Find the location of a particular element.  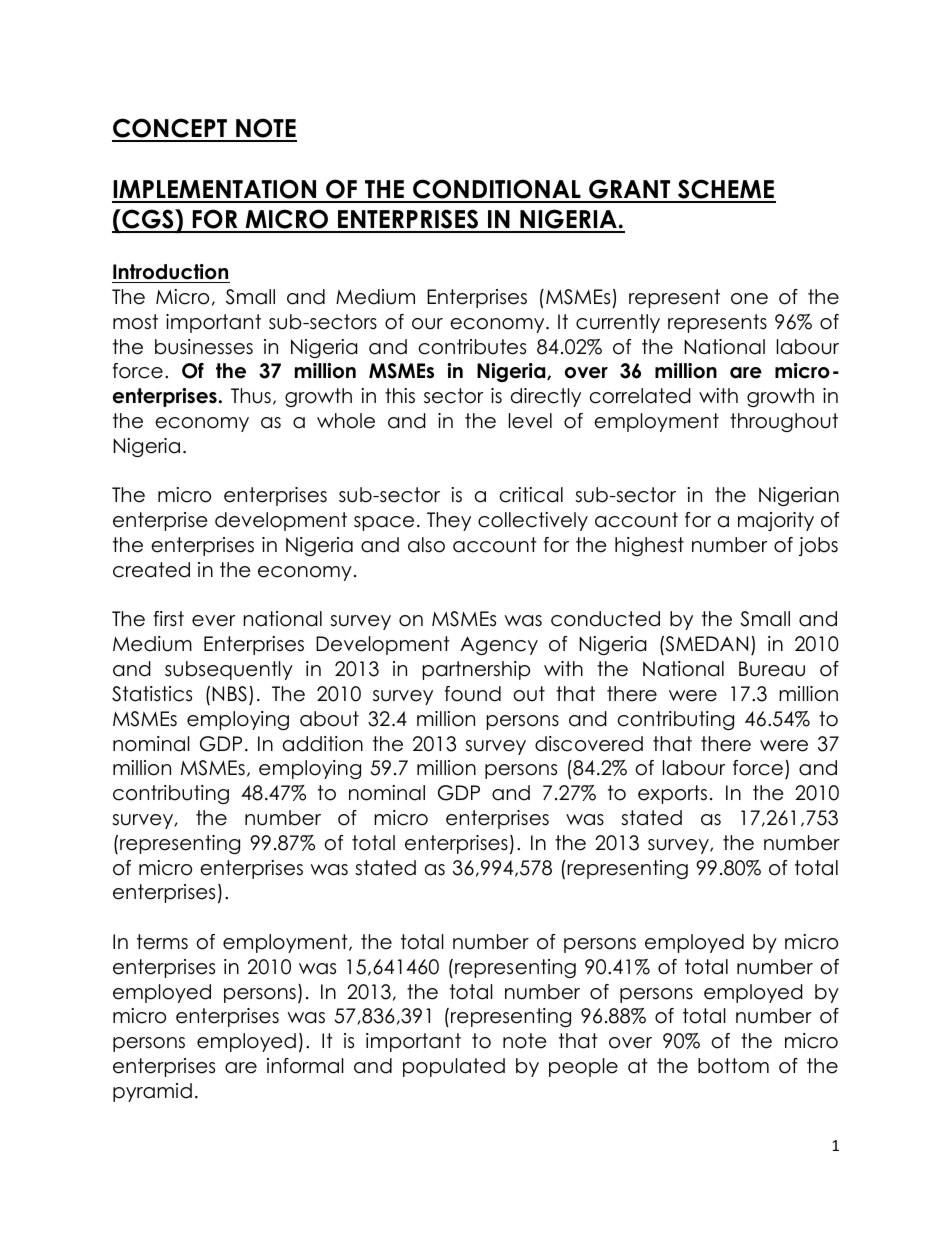

Thus is located at coordinates (251, 396).
